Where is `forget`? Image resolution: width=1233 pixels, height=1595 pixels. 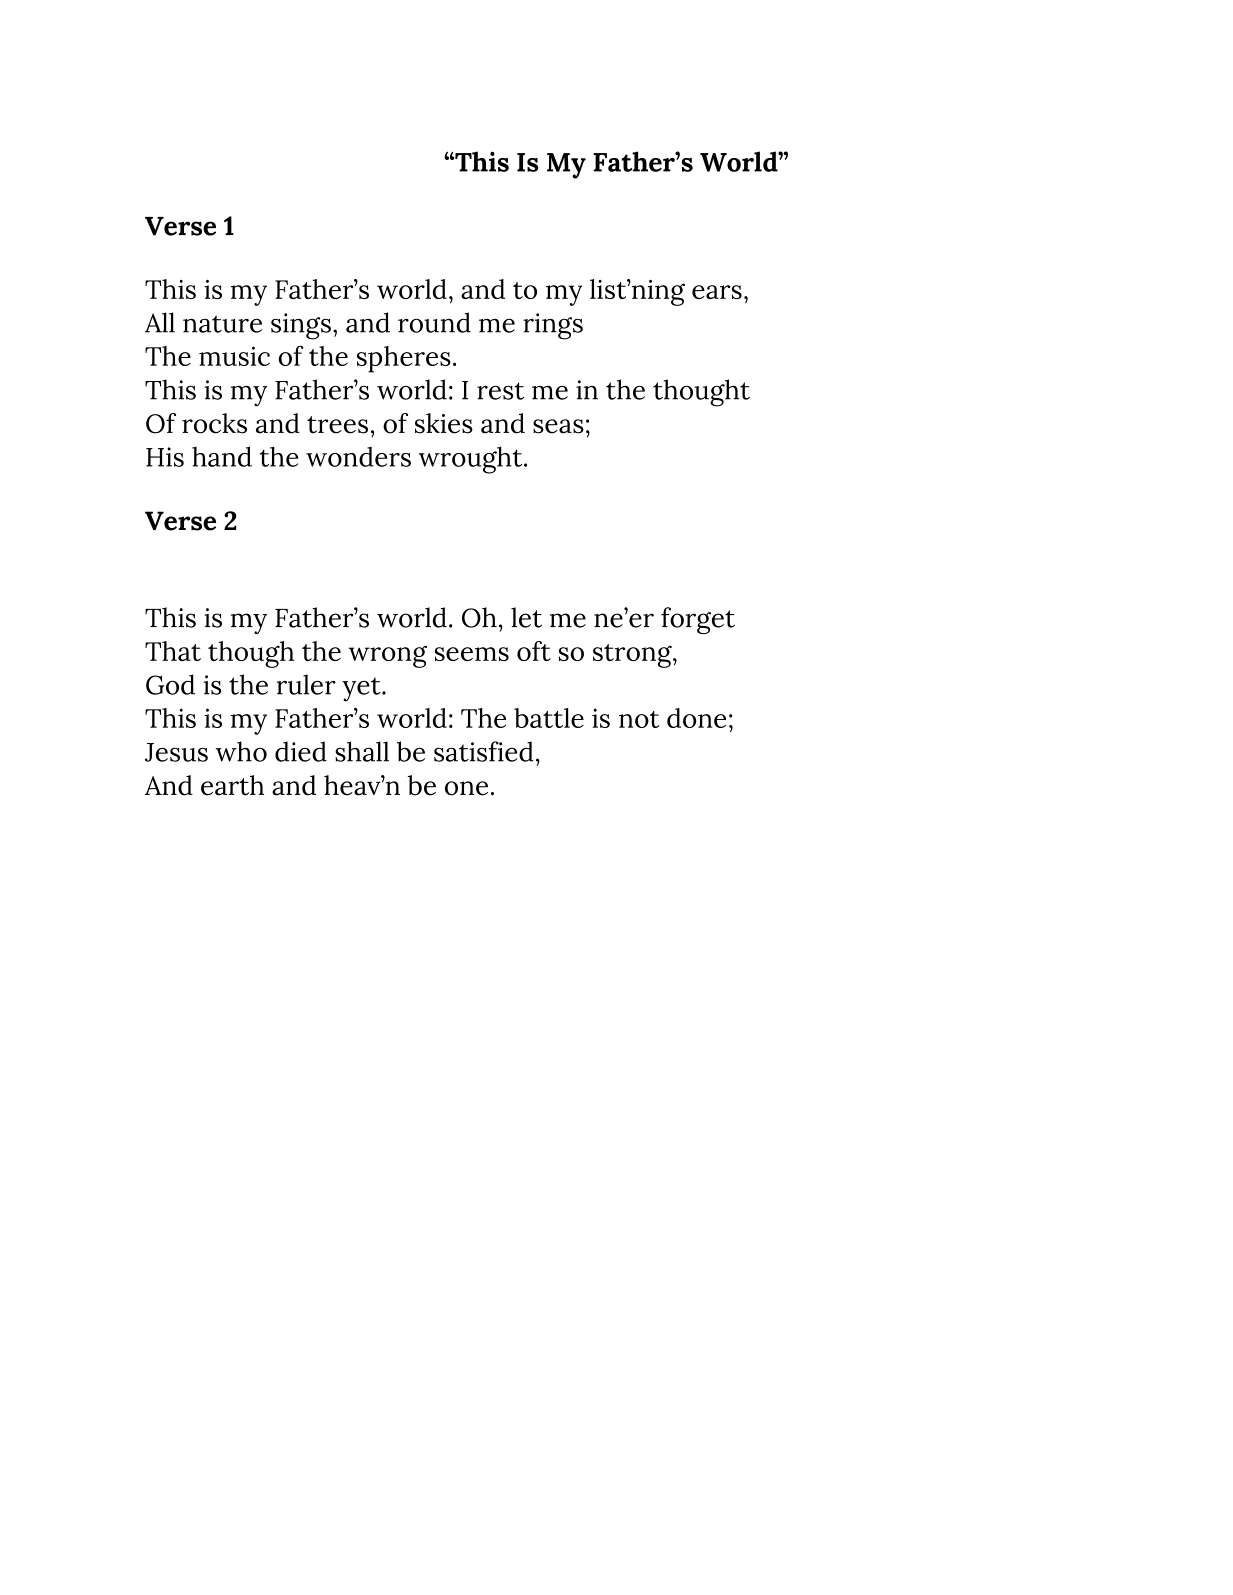
forget is located at coordinates (698, 620).
